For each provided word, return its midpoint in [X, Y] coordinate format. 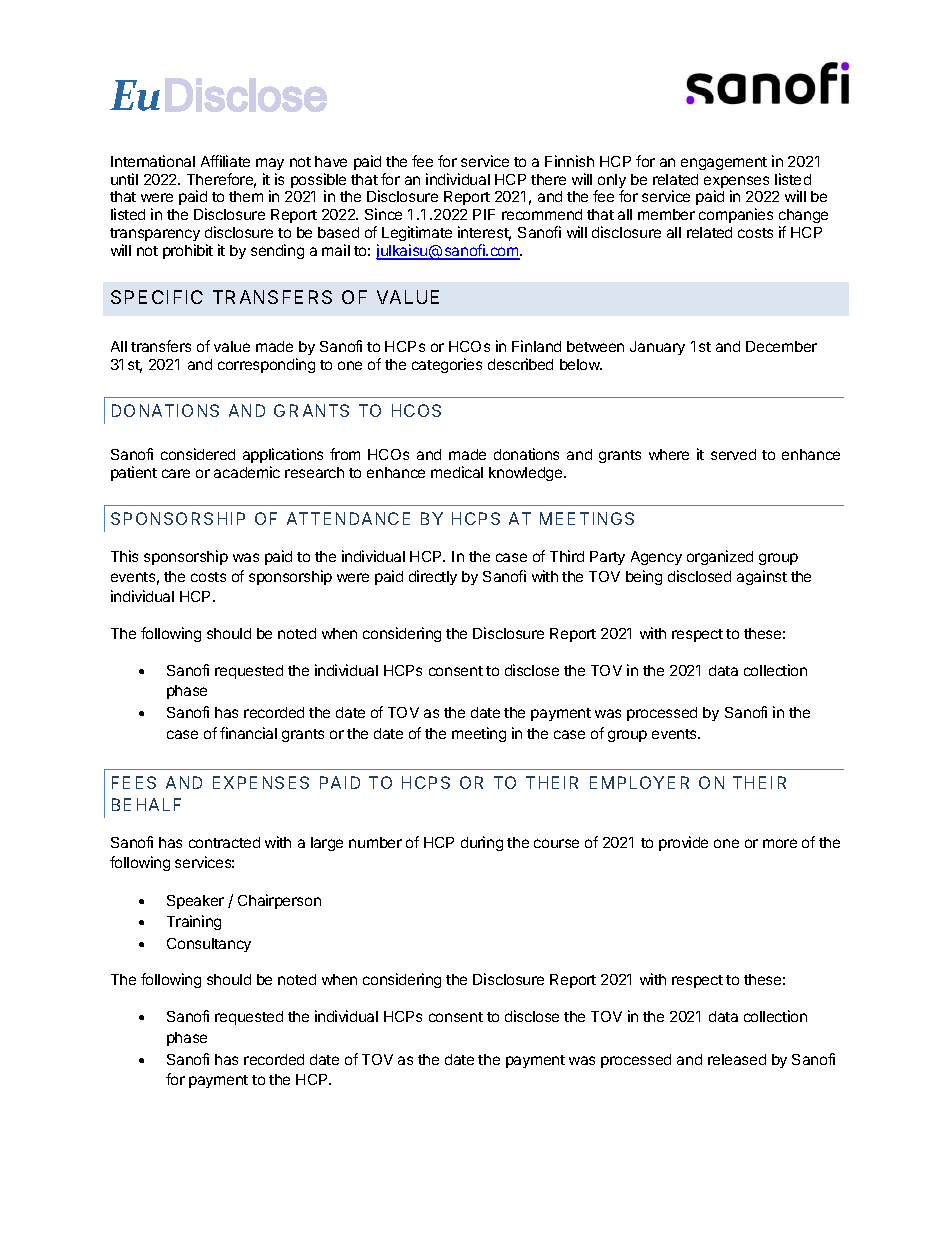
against [762, 577]
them [246, 196]
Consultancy [209, 945]
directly [433, 577]
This [124, 556]
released [737, 1059]
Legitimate [417, 235]
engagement [724, 163]
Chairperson [279, 901]
